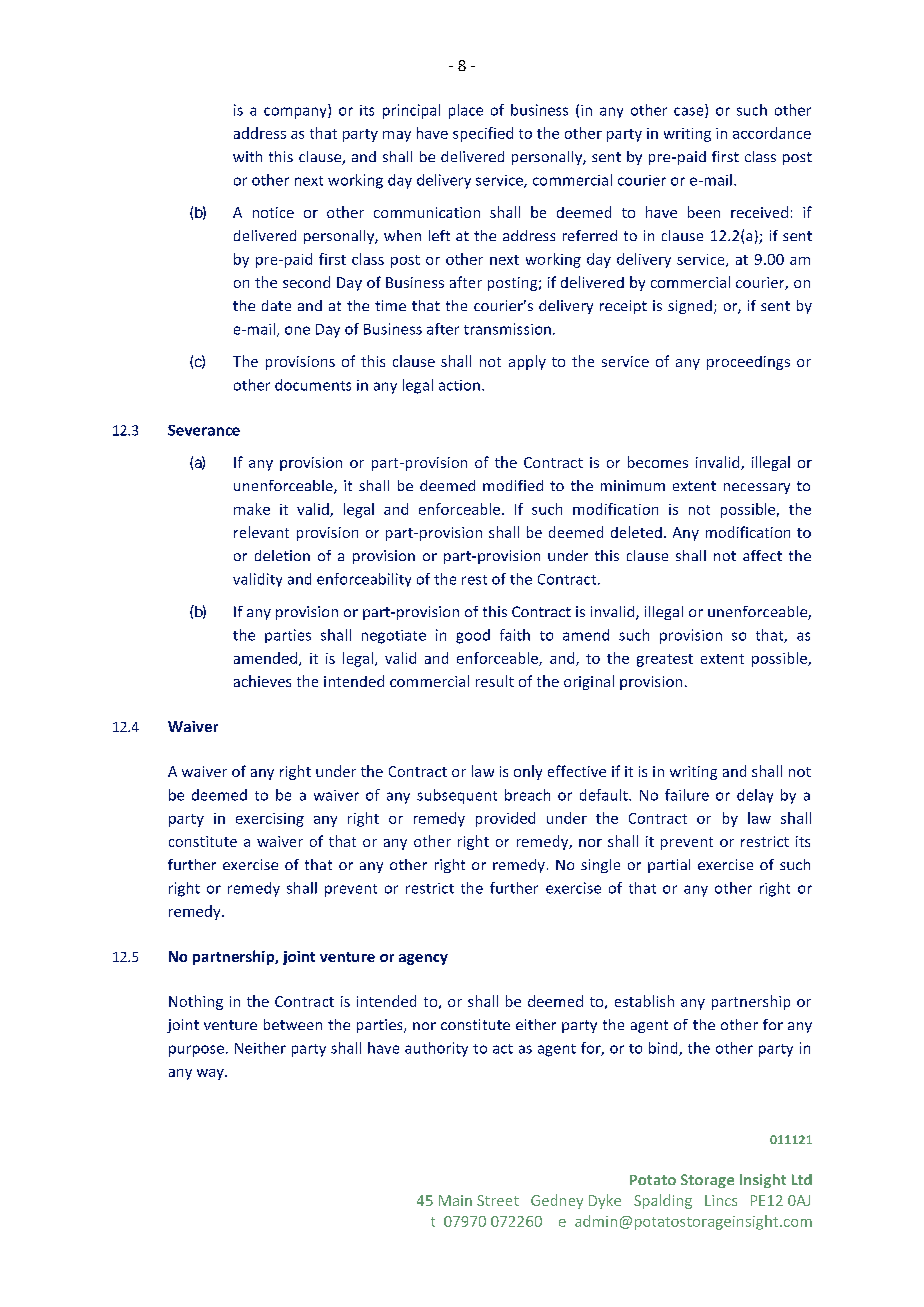 This screenshot has height=1307, width=924. I want to click on establish, so click(644, 1001).
